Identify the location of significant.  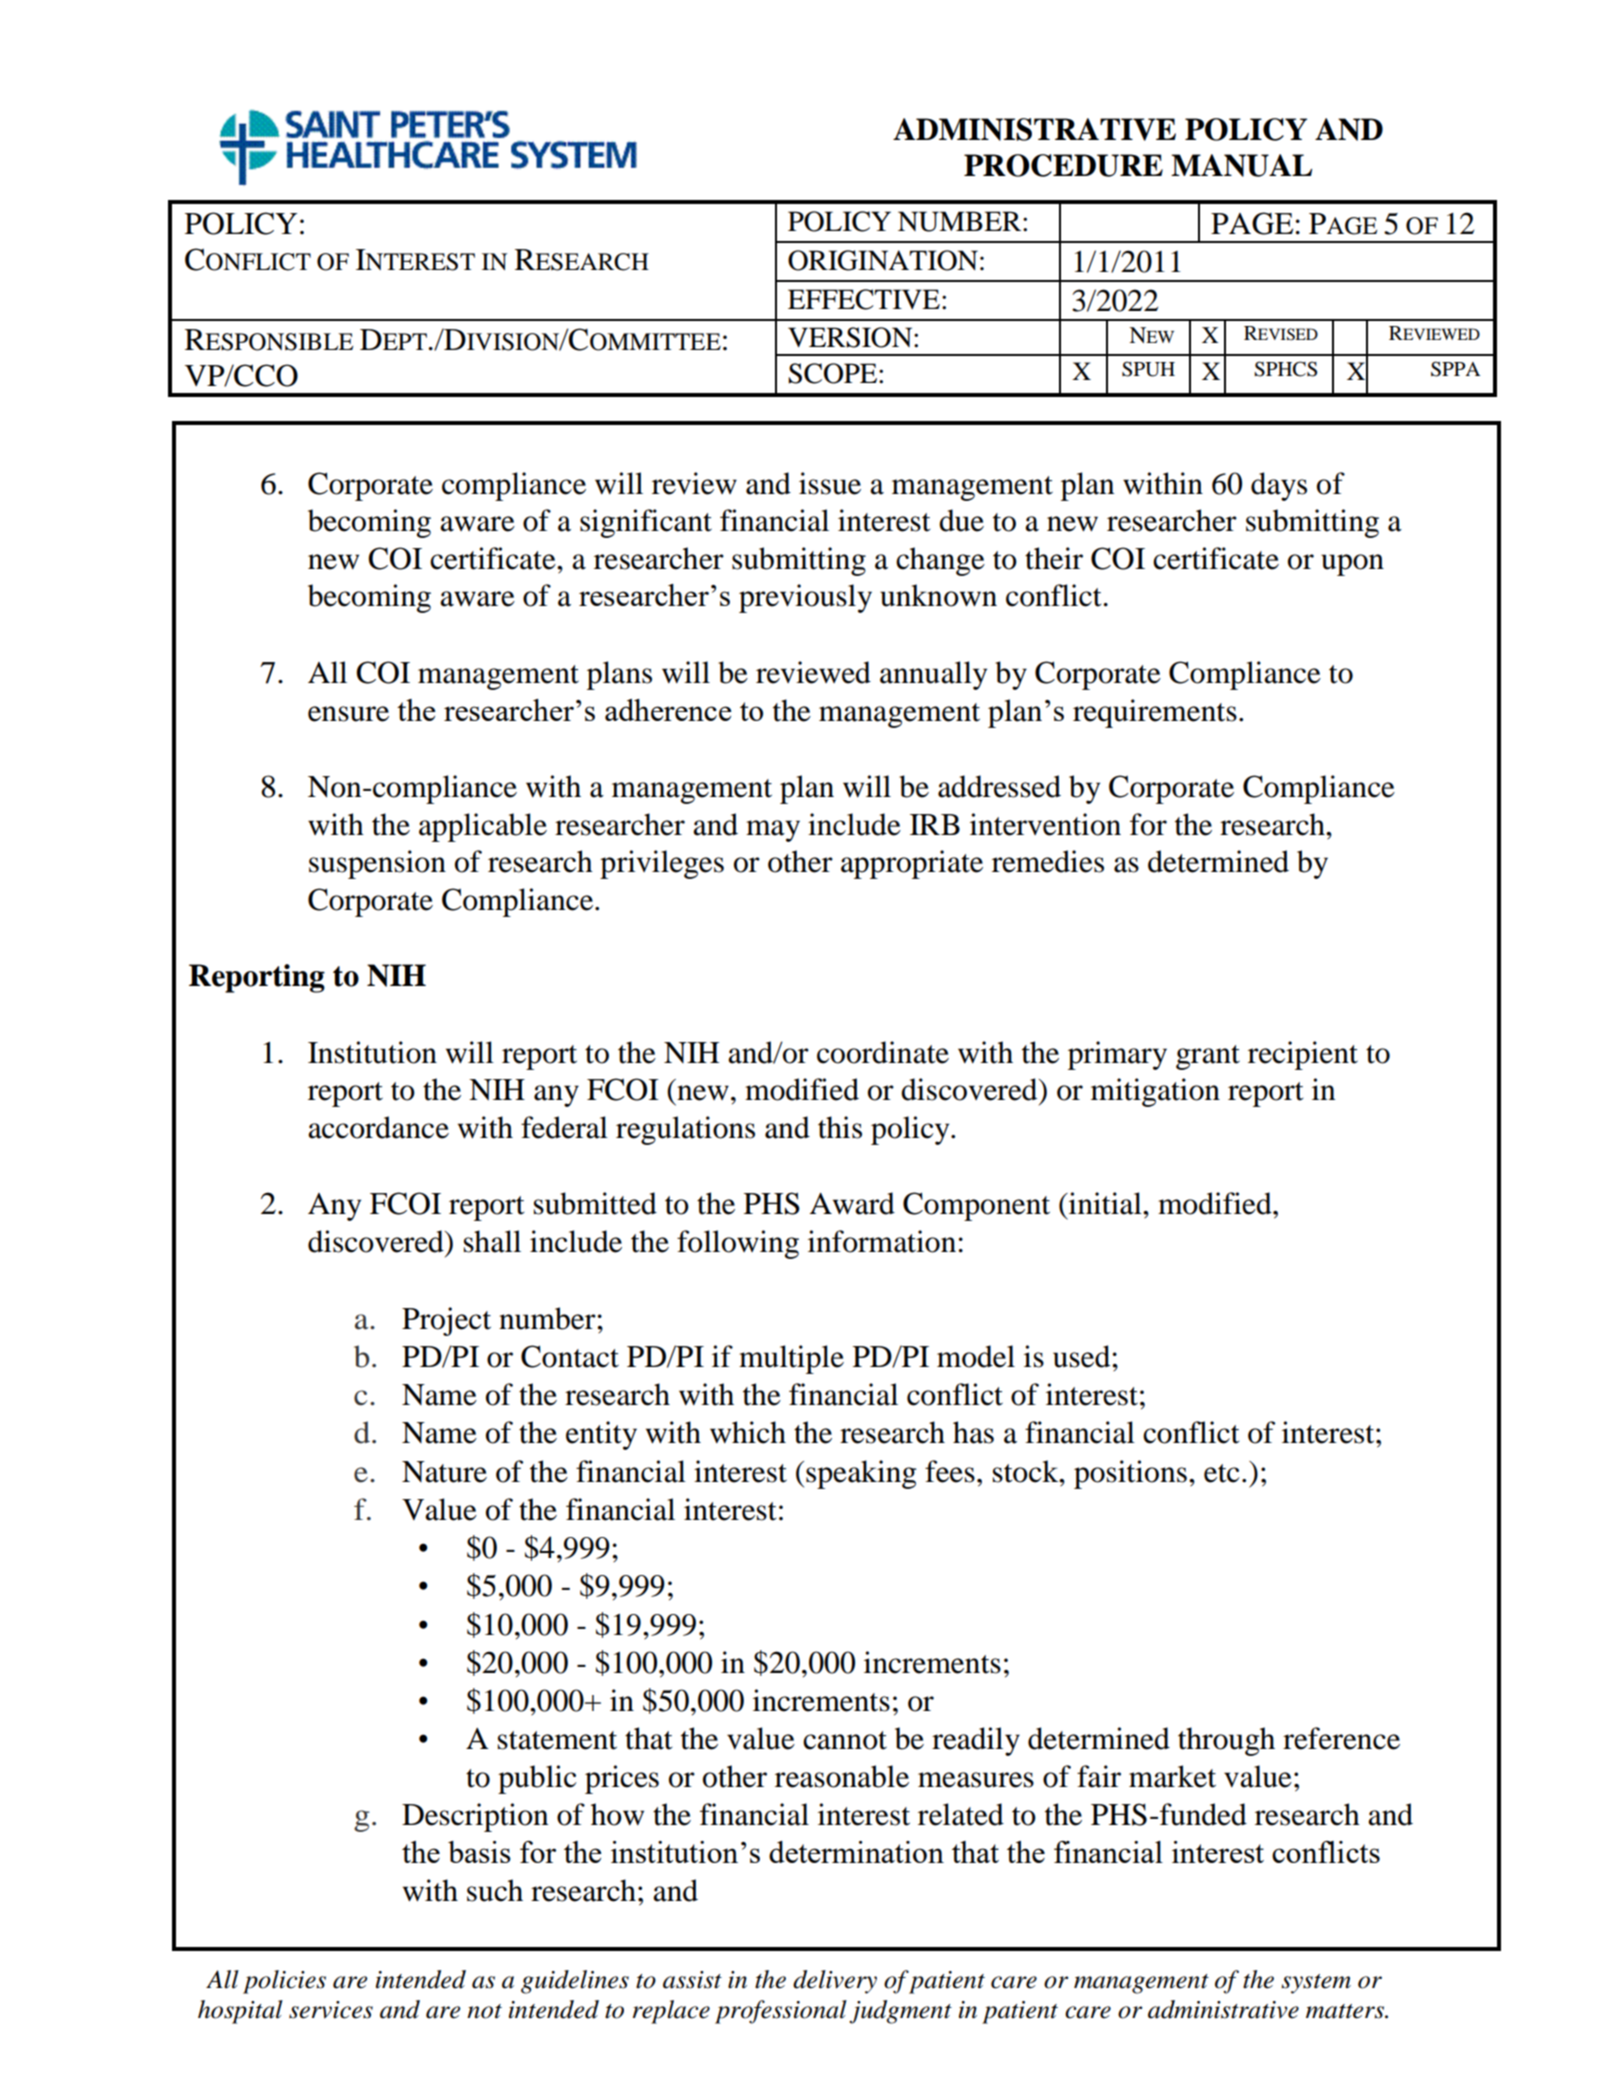
(646, 523).
